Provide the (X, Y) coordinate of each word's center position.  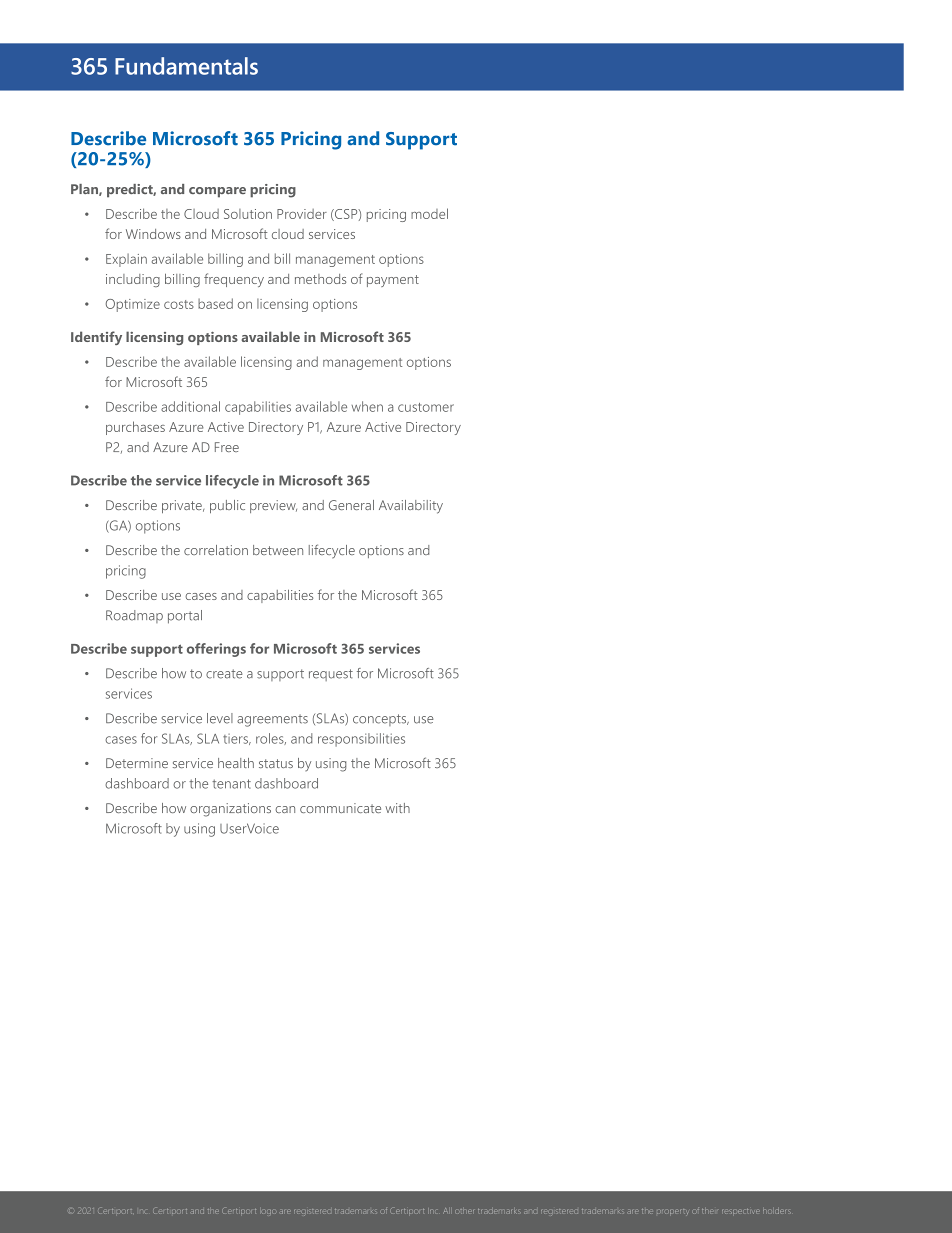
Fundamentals (186, 66)
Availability (411, 507)
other (464, 1211)
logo (269, 1212)
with (397, 808)
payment (393, 281)
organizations (230, 810)
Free (227, 447)
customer (426, 407)
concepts (381, 720)
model (429, 213)
